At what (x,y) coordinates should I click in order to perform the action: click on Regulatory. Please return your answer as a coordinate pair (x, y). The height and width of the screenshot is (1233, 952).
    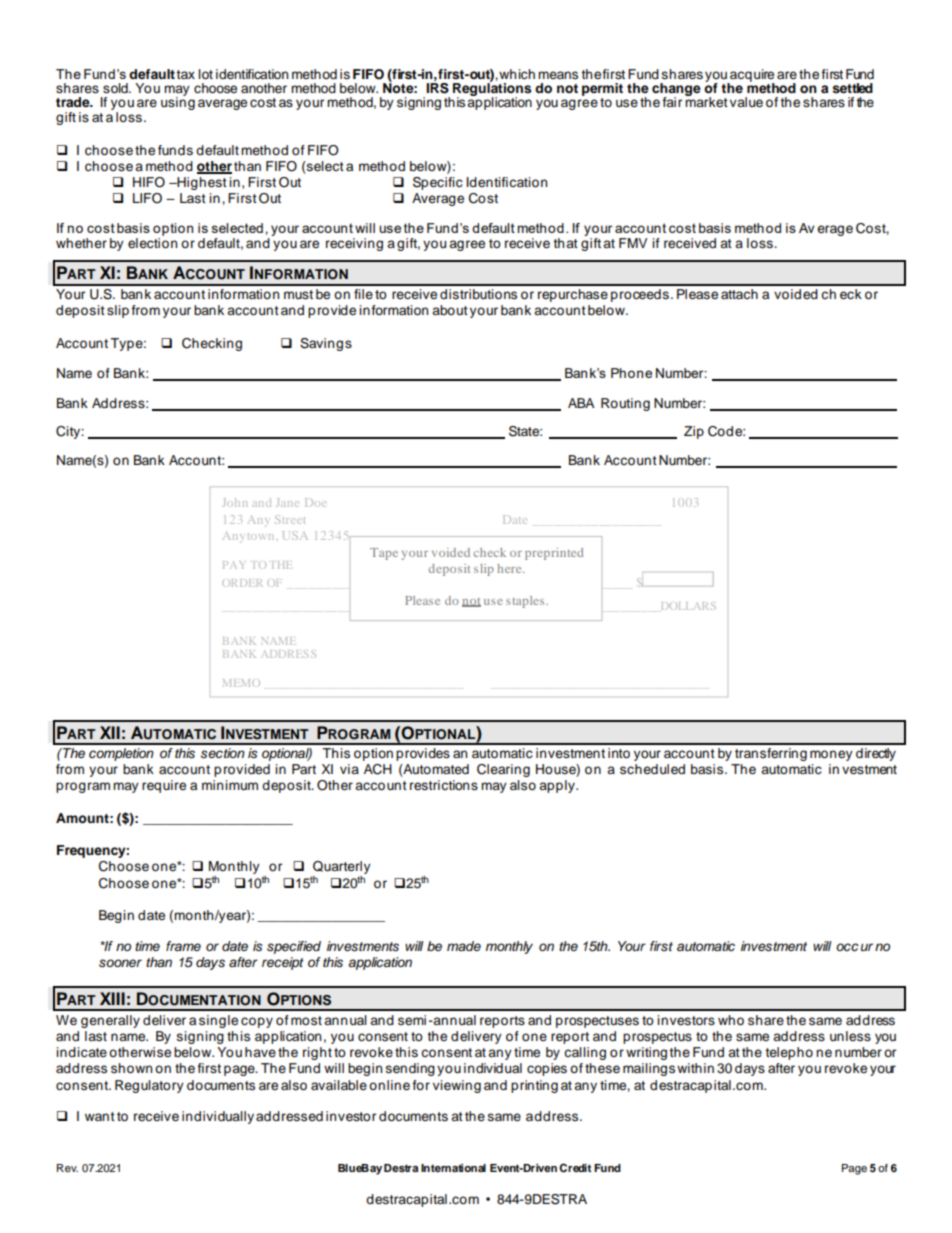
    Looking at the image, I should click on (149, 1086).
